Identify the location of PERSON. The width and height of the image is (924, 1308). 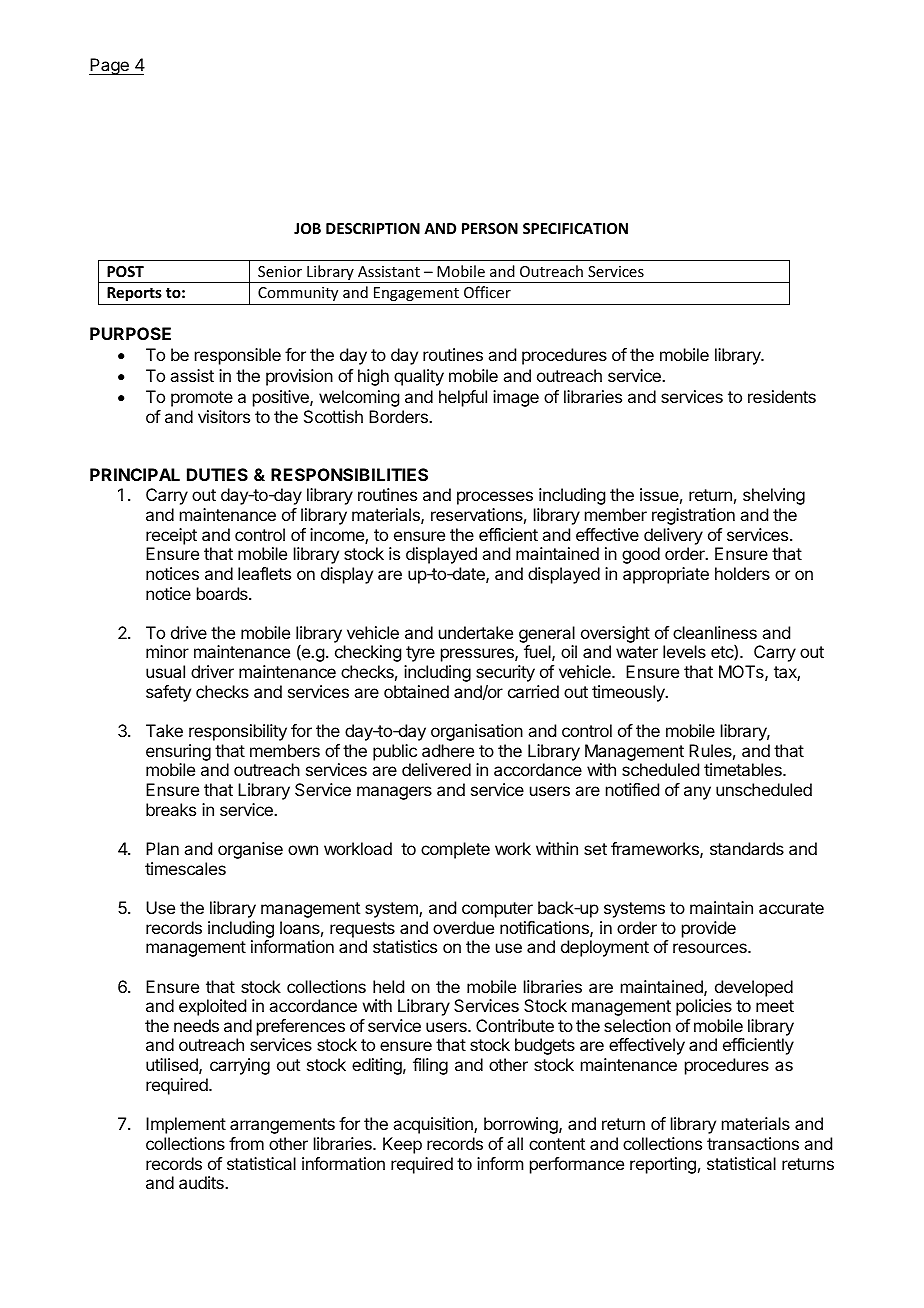
(490, 228).
